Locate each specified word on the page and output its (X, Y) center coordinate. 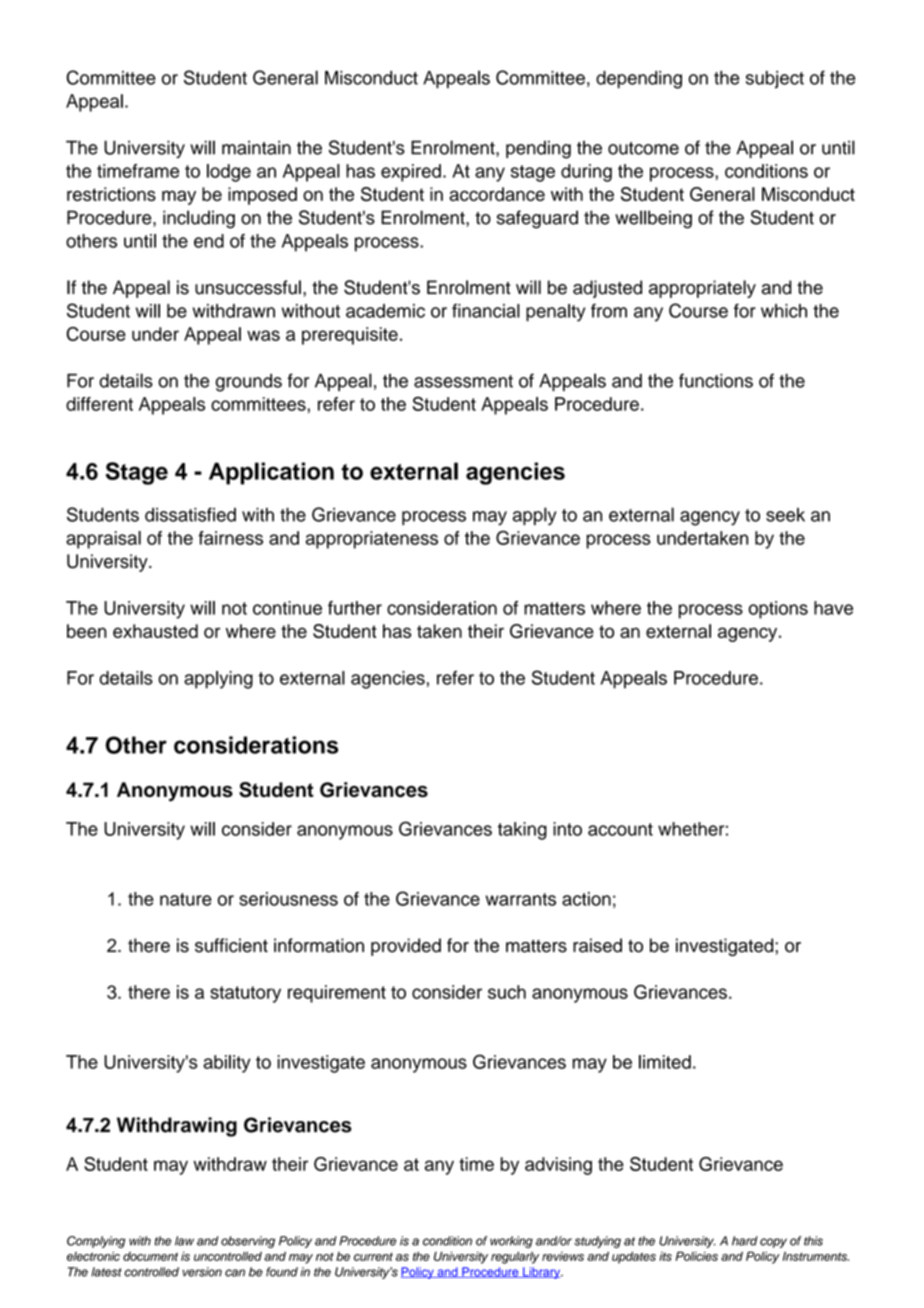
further (355, 608)
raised (597, 945)
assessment (463, 381)
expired (411, 173)
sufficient (231, 945)
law (184, 1241)
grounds (249, 383)
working (511, 1242)
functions (716, 380)
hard (745, 1241)
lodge (229, 173)
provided (406, 947)
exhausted (155, 631)
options (778, 610)
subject (775, 79)
